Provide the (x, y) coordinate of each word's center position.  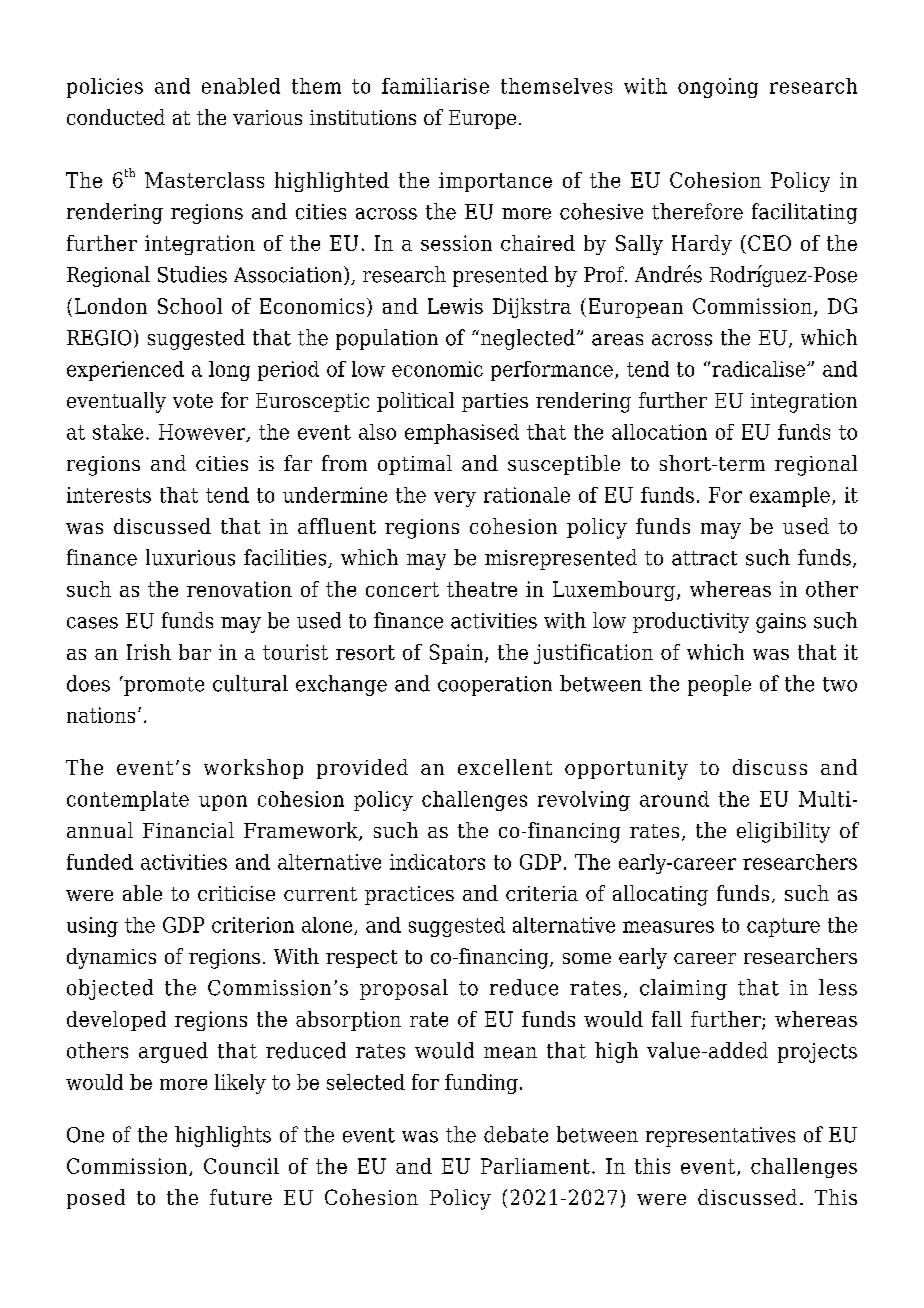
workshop (253, 769)
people (719, 685)
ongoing (718, 88)
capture (783, 927)
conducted (116, 117)
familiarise (435, 86)
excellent (505, 767)
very (455, 499)
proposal (404, 989)
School (190, 306)
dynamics (111, 958)
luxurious (190, 557)
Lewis (455, 306)
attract (704, 558)
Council (241, 1166)
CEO (769, 243)
